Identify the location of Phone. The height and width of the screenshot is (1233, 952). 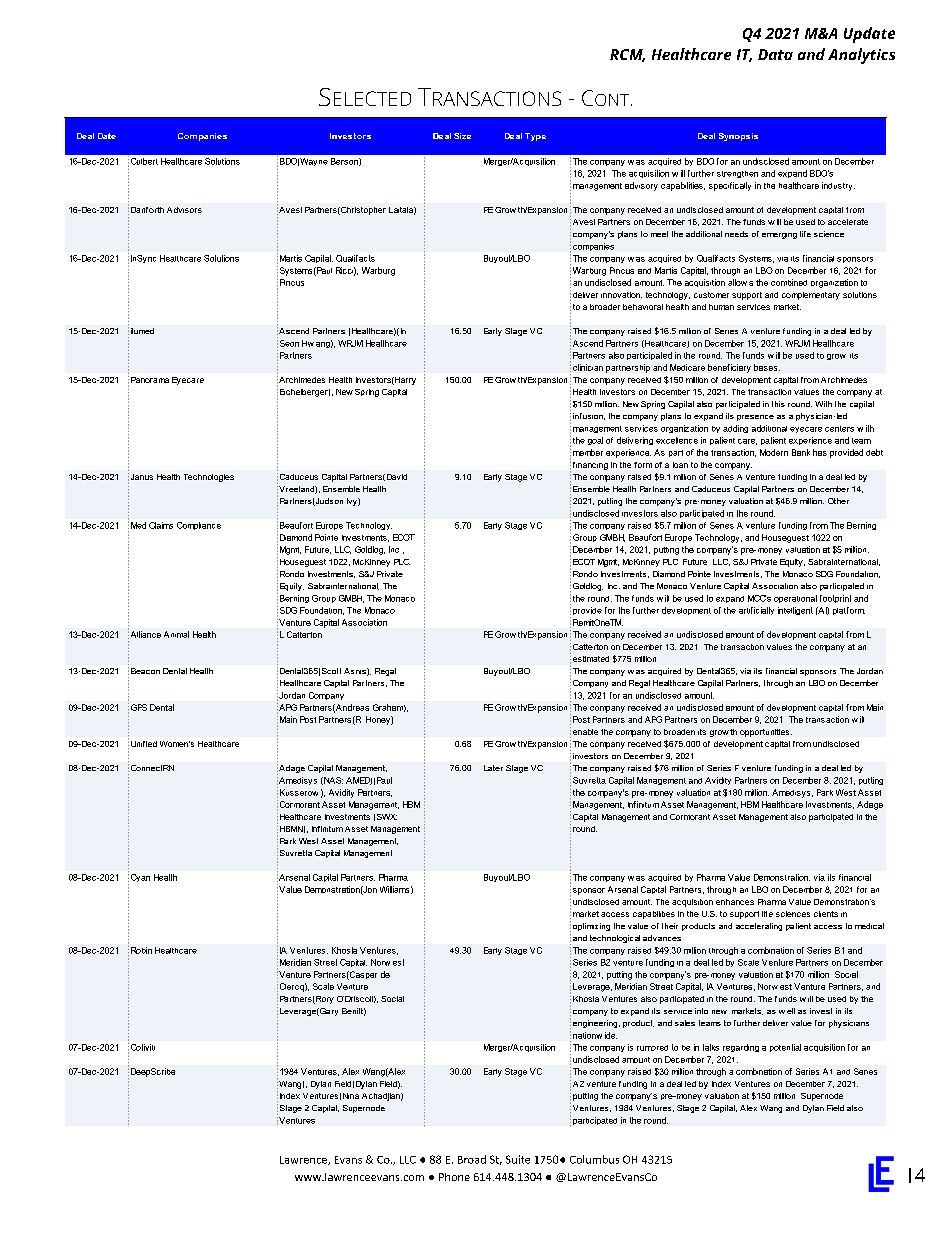
(454, 1177).
